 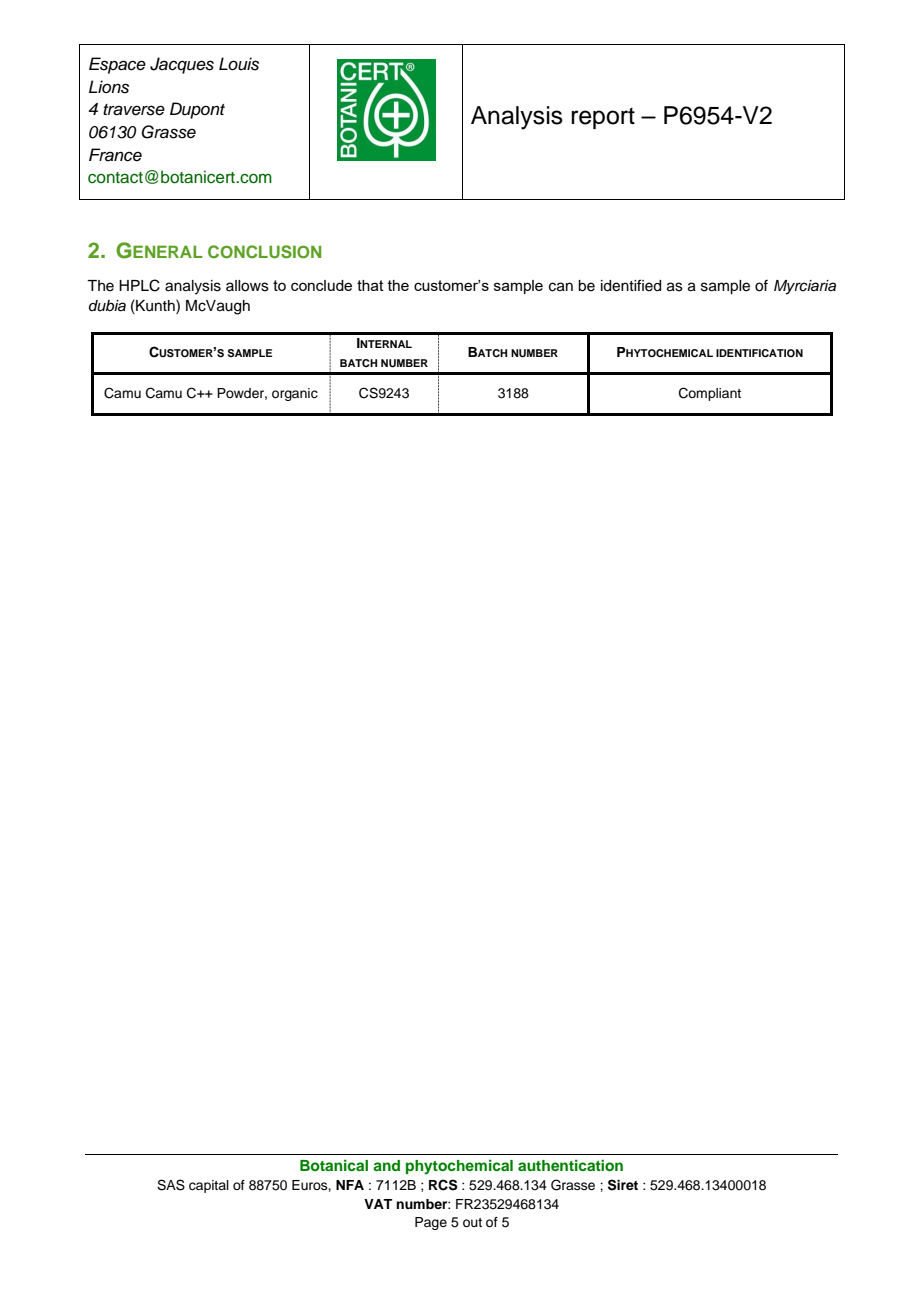 What do you see at coordinates (139, 285) in the page?
I see `HPLC` at bounding box center [139, 285].
